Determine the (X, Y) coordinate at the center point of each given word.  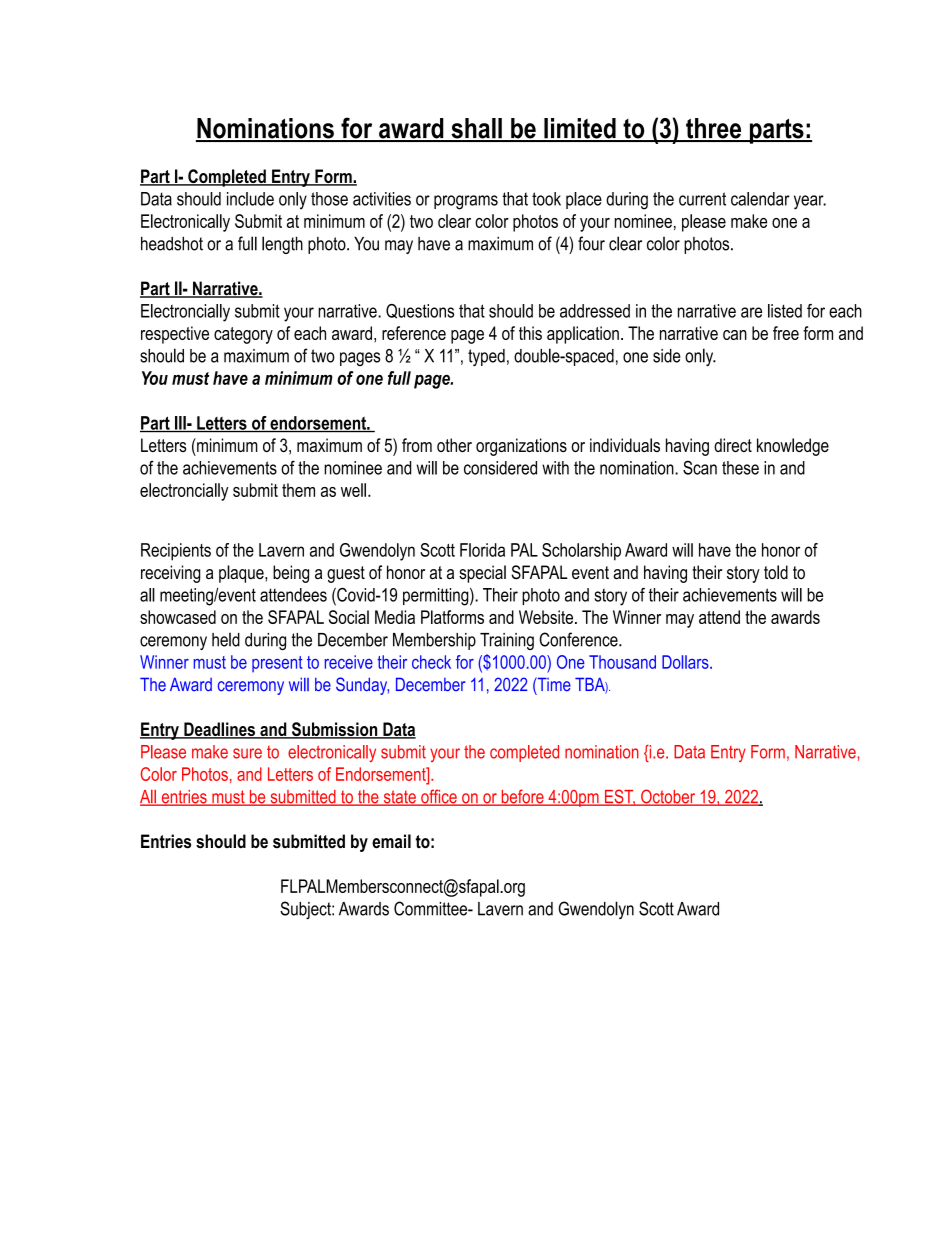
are (751, 312)
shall (476, 129)
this (530, 333)
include (250, 199)
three (714, 129)
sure (247, 753)
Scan (700, 467)
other (454, 445)
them (298, 490)
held (226, 640)
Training (507, 641)
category (243, 335)
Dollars (686, 662)
